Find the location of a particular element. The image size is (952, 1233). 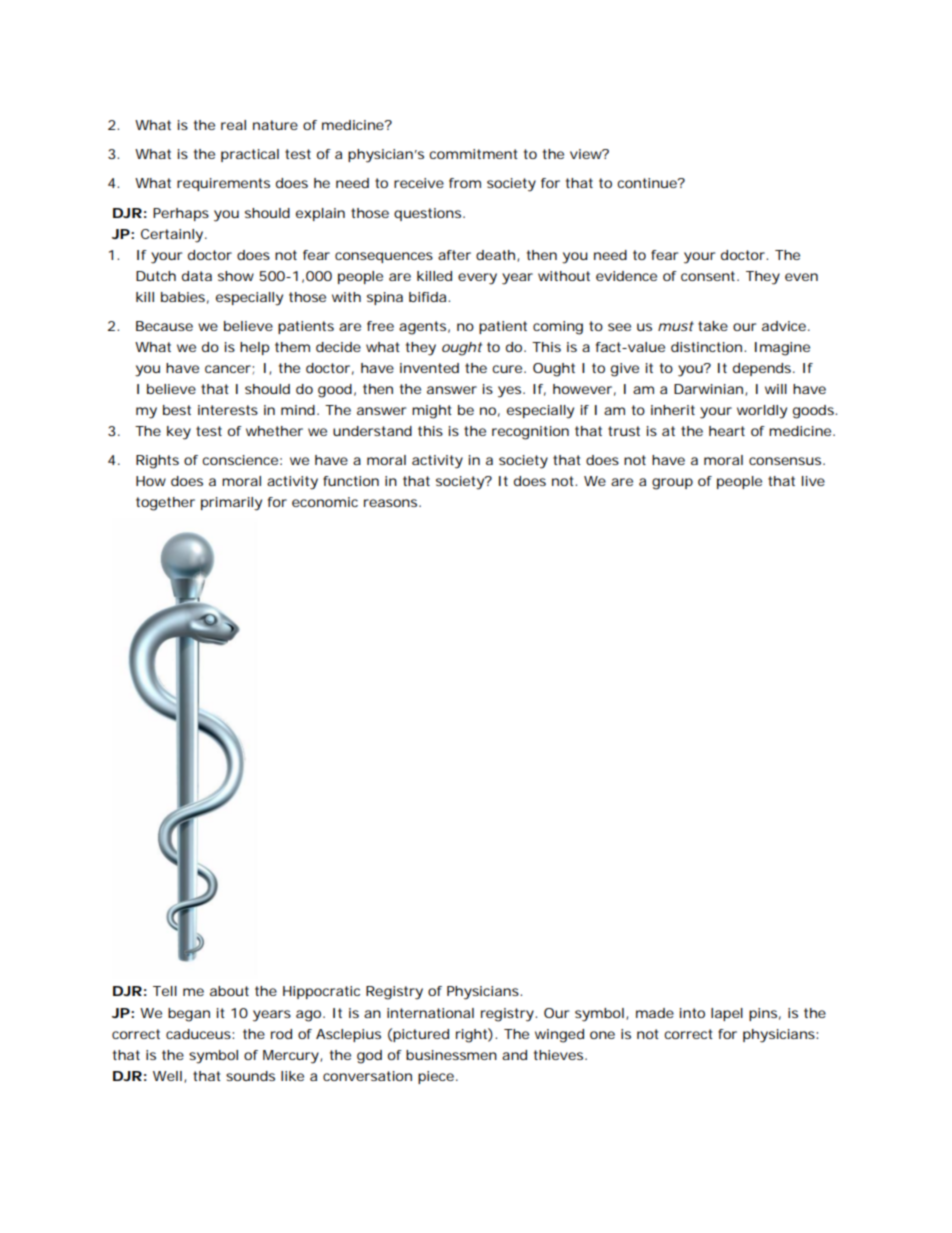

consent is located at coordinates (710, 276).
